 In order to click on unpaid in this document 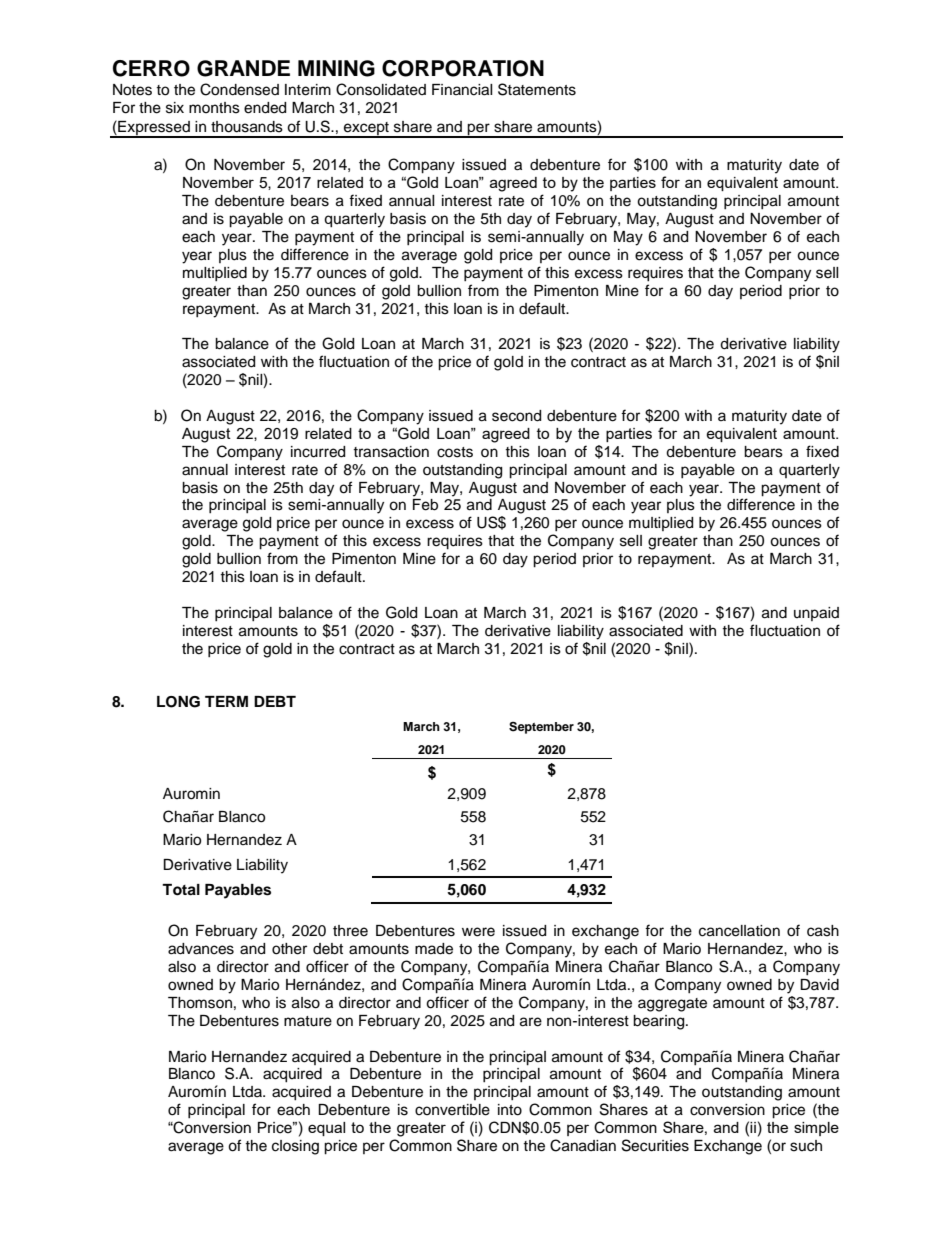, I will do `click(816, 614)`.
